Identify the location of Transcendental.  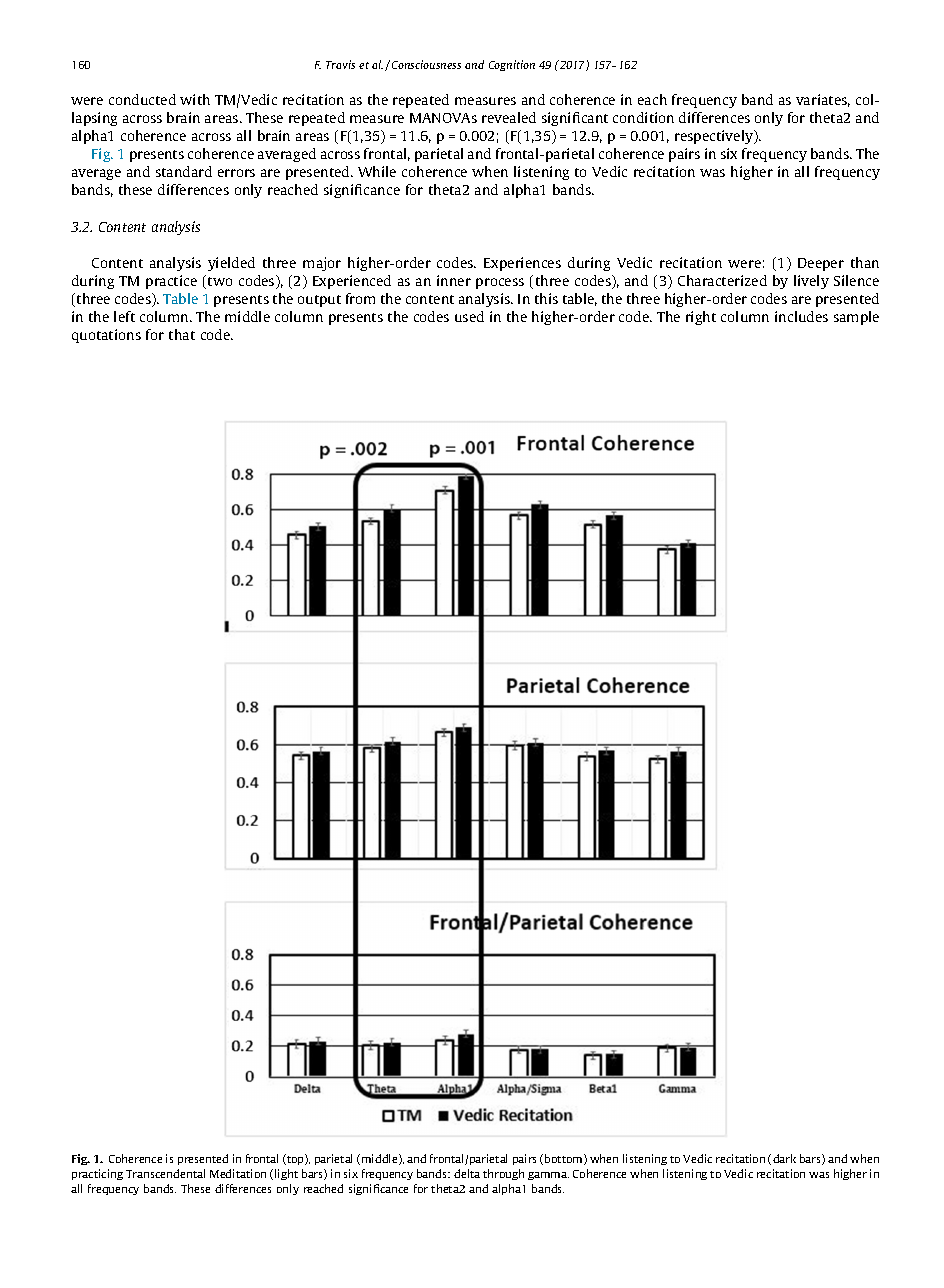
(165, 1173).
